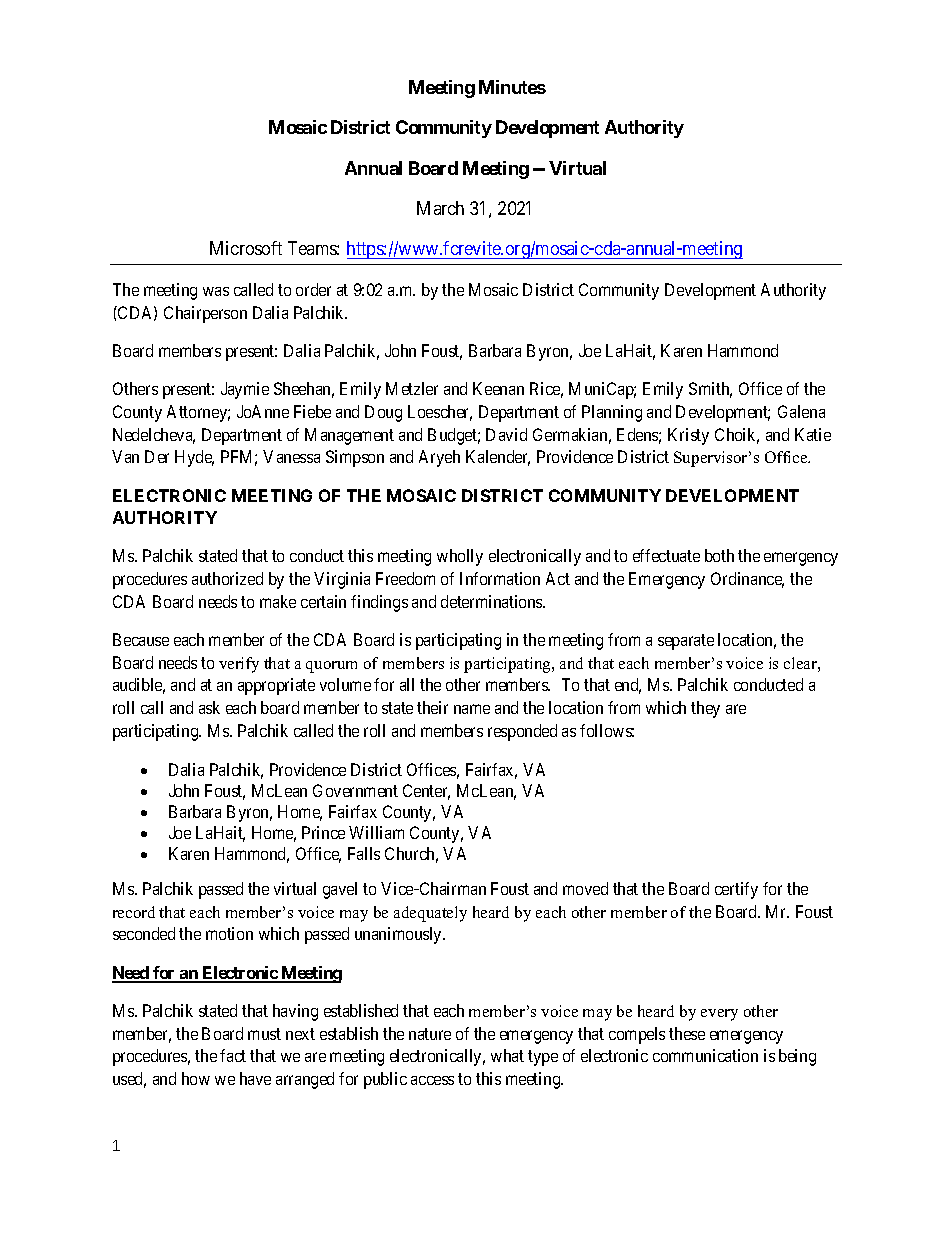 The image size is (952, 1233). I want to click on Microsoft, so click(246, 248).
